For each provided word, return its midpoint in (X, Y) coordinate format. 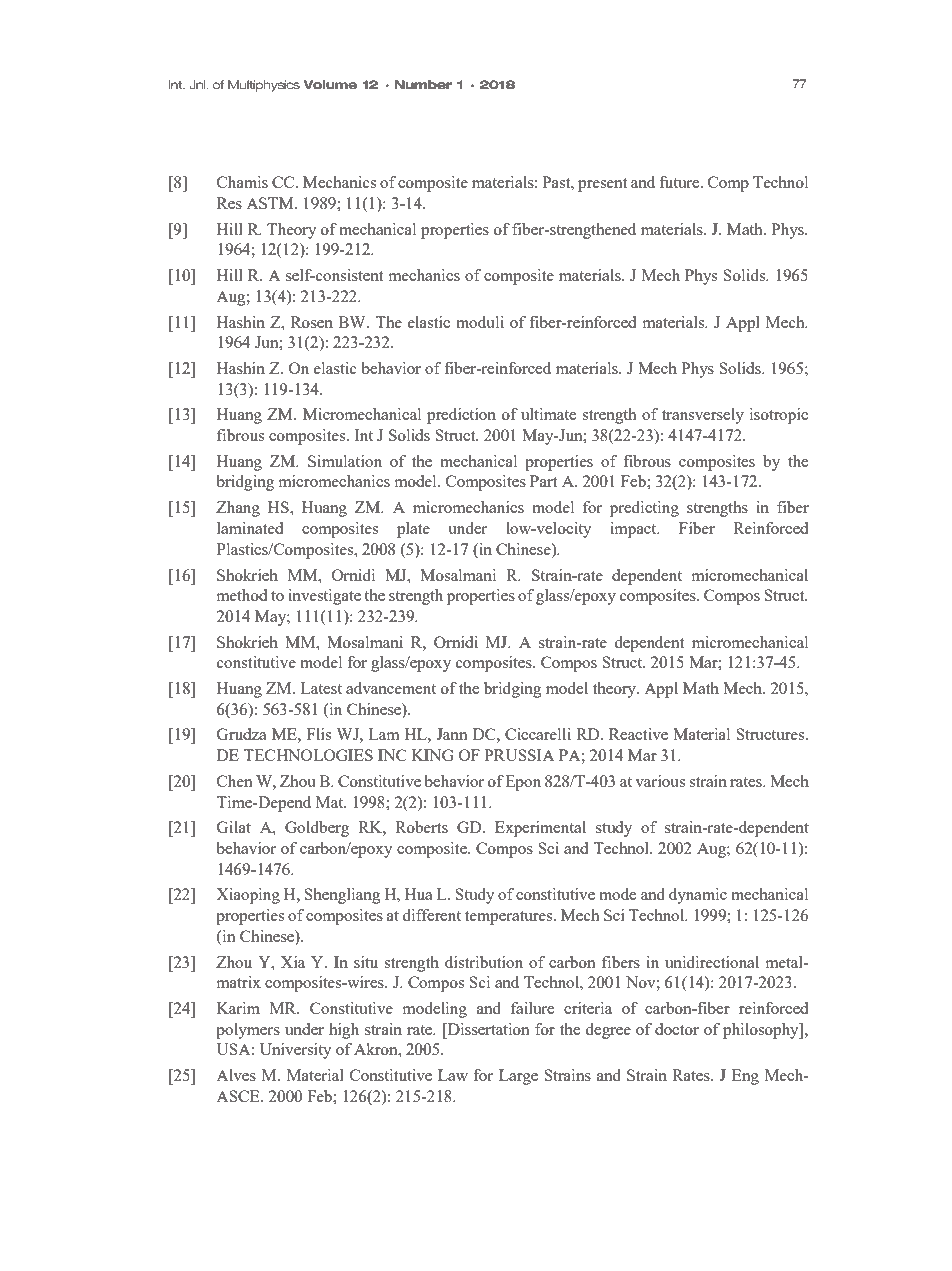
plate (413, 530)
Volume (330, 85)
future (680, 182)
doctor (677, 1029)
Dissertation (487, 1029)
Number (423, 85)
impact (634, 530)
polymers (248, 1031)
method (242, 595)
